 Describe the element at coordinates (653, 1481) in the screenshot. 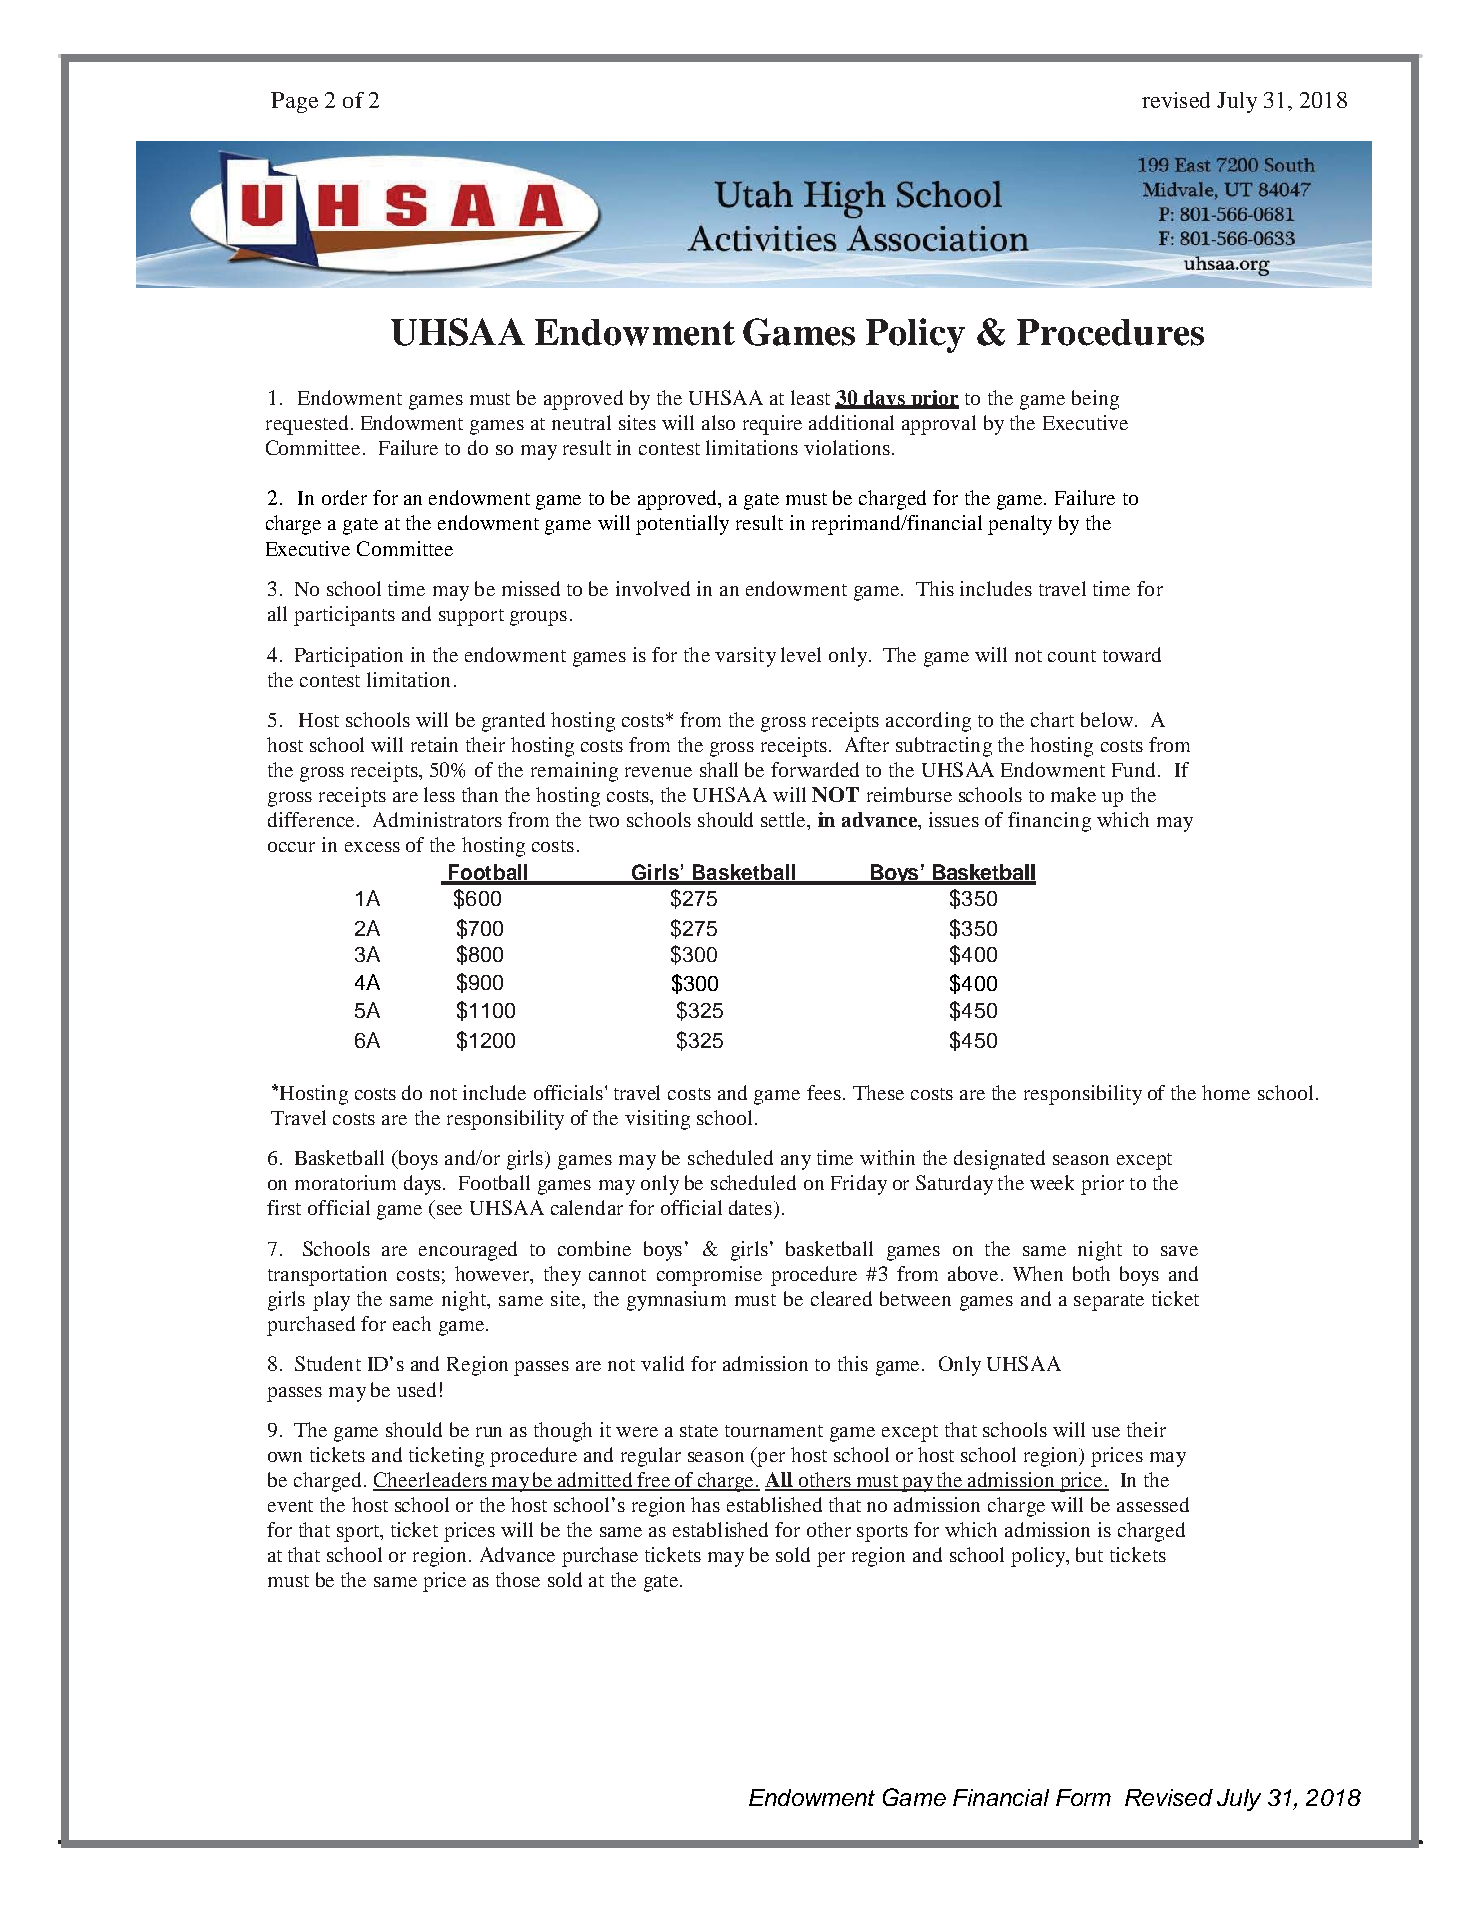

I see `free` at that location.
